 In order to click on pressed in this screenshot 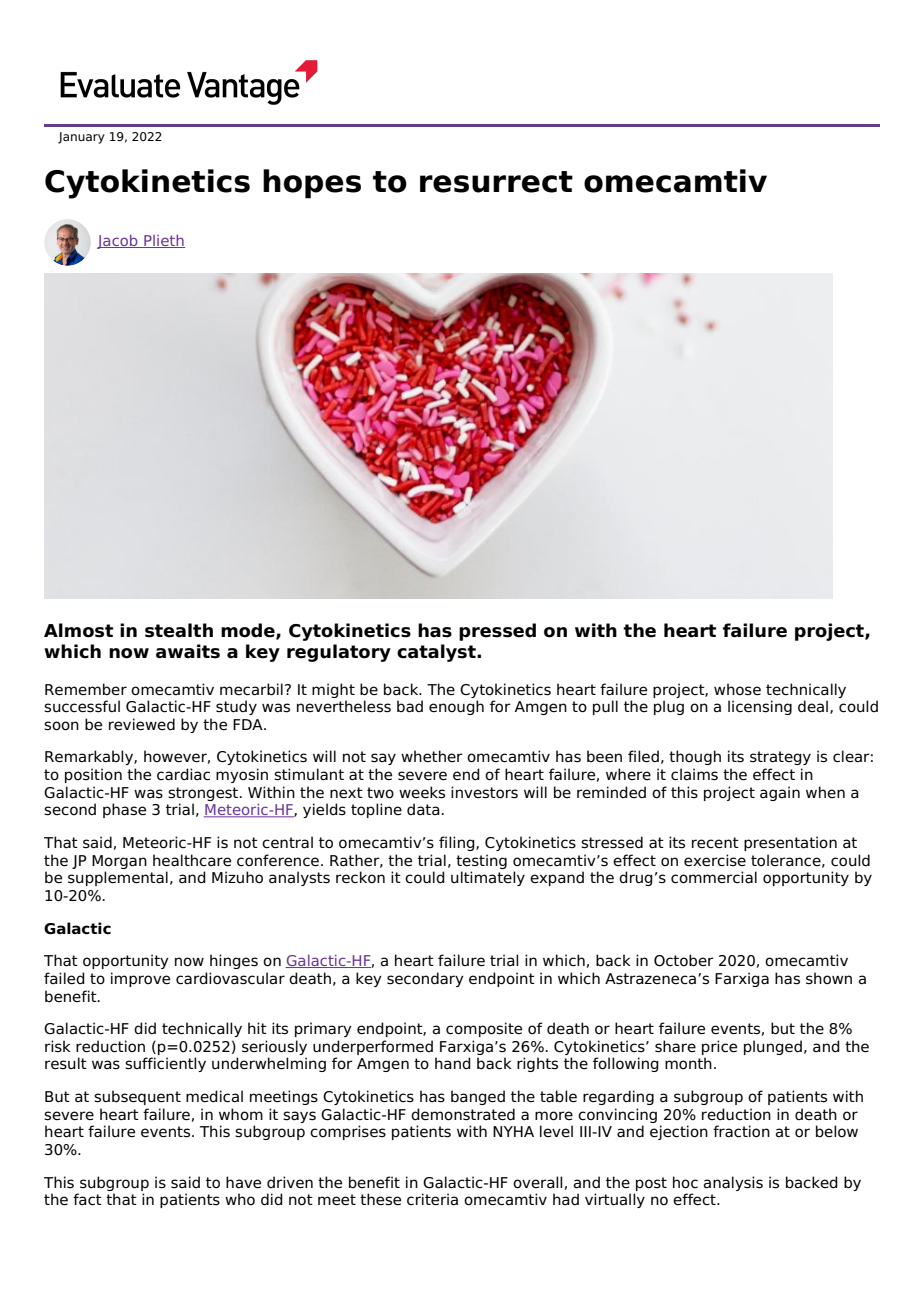, I will do `click(497, 632)`.
